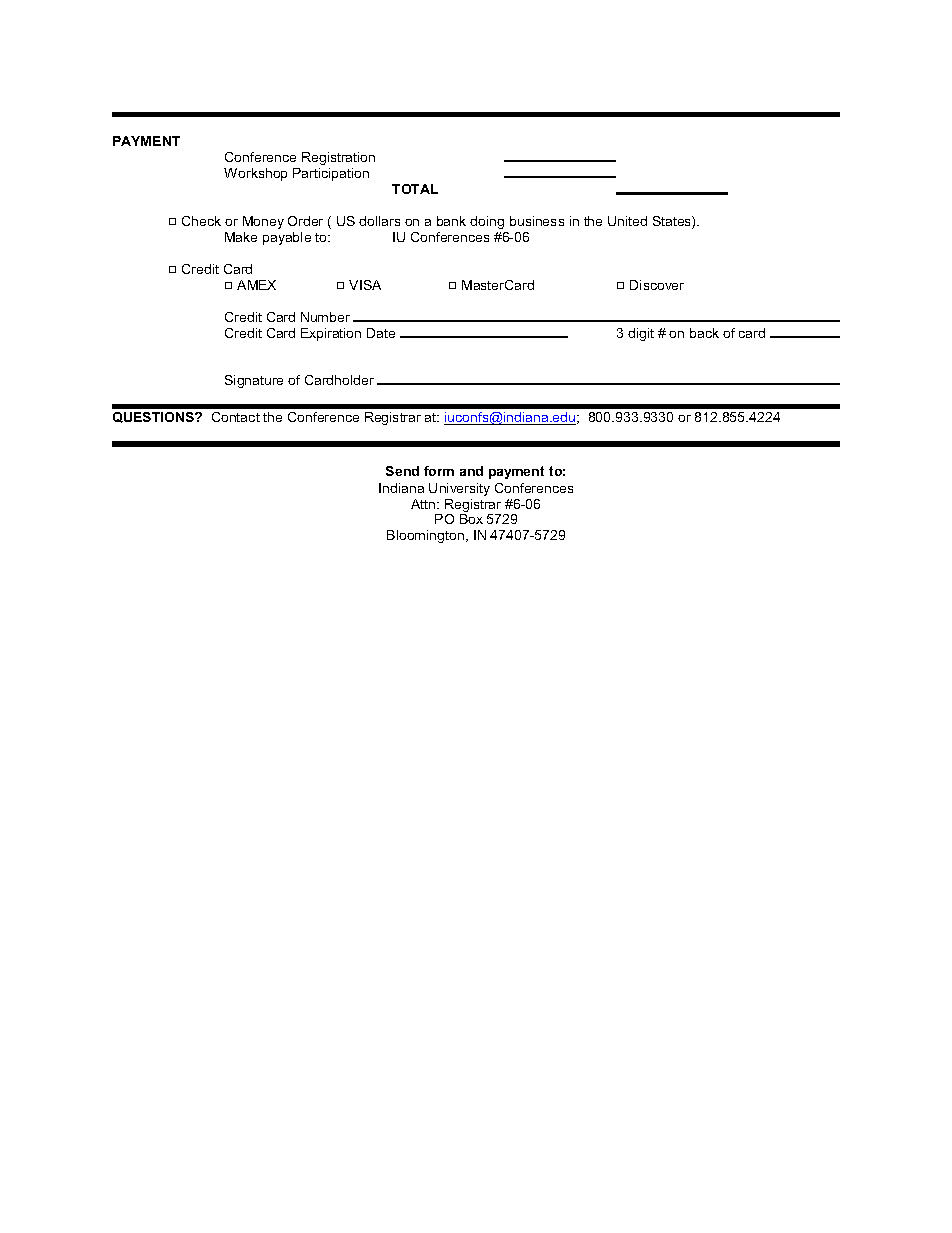 The width and height of the screenshot is (952, 1233). I want to click on Make, so click(241, 237).
